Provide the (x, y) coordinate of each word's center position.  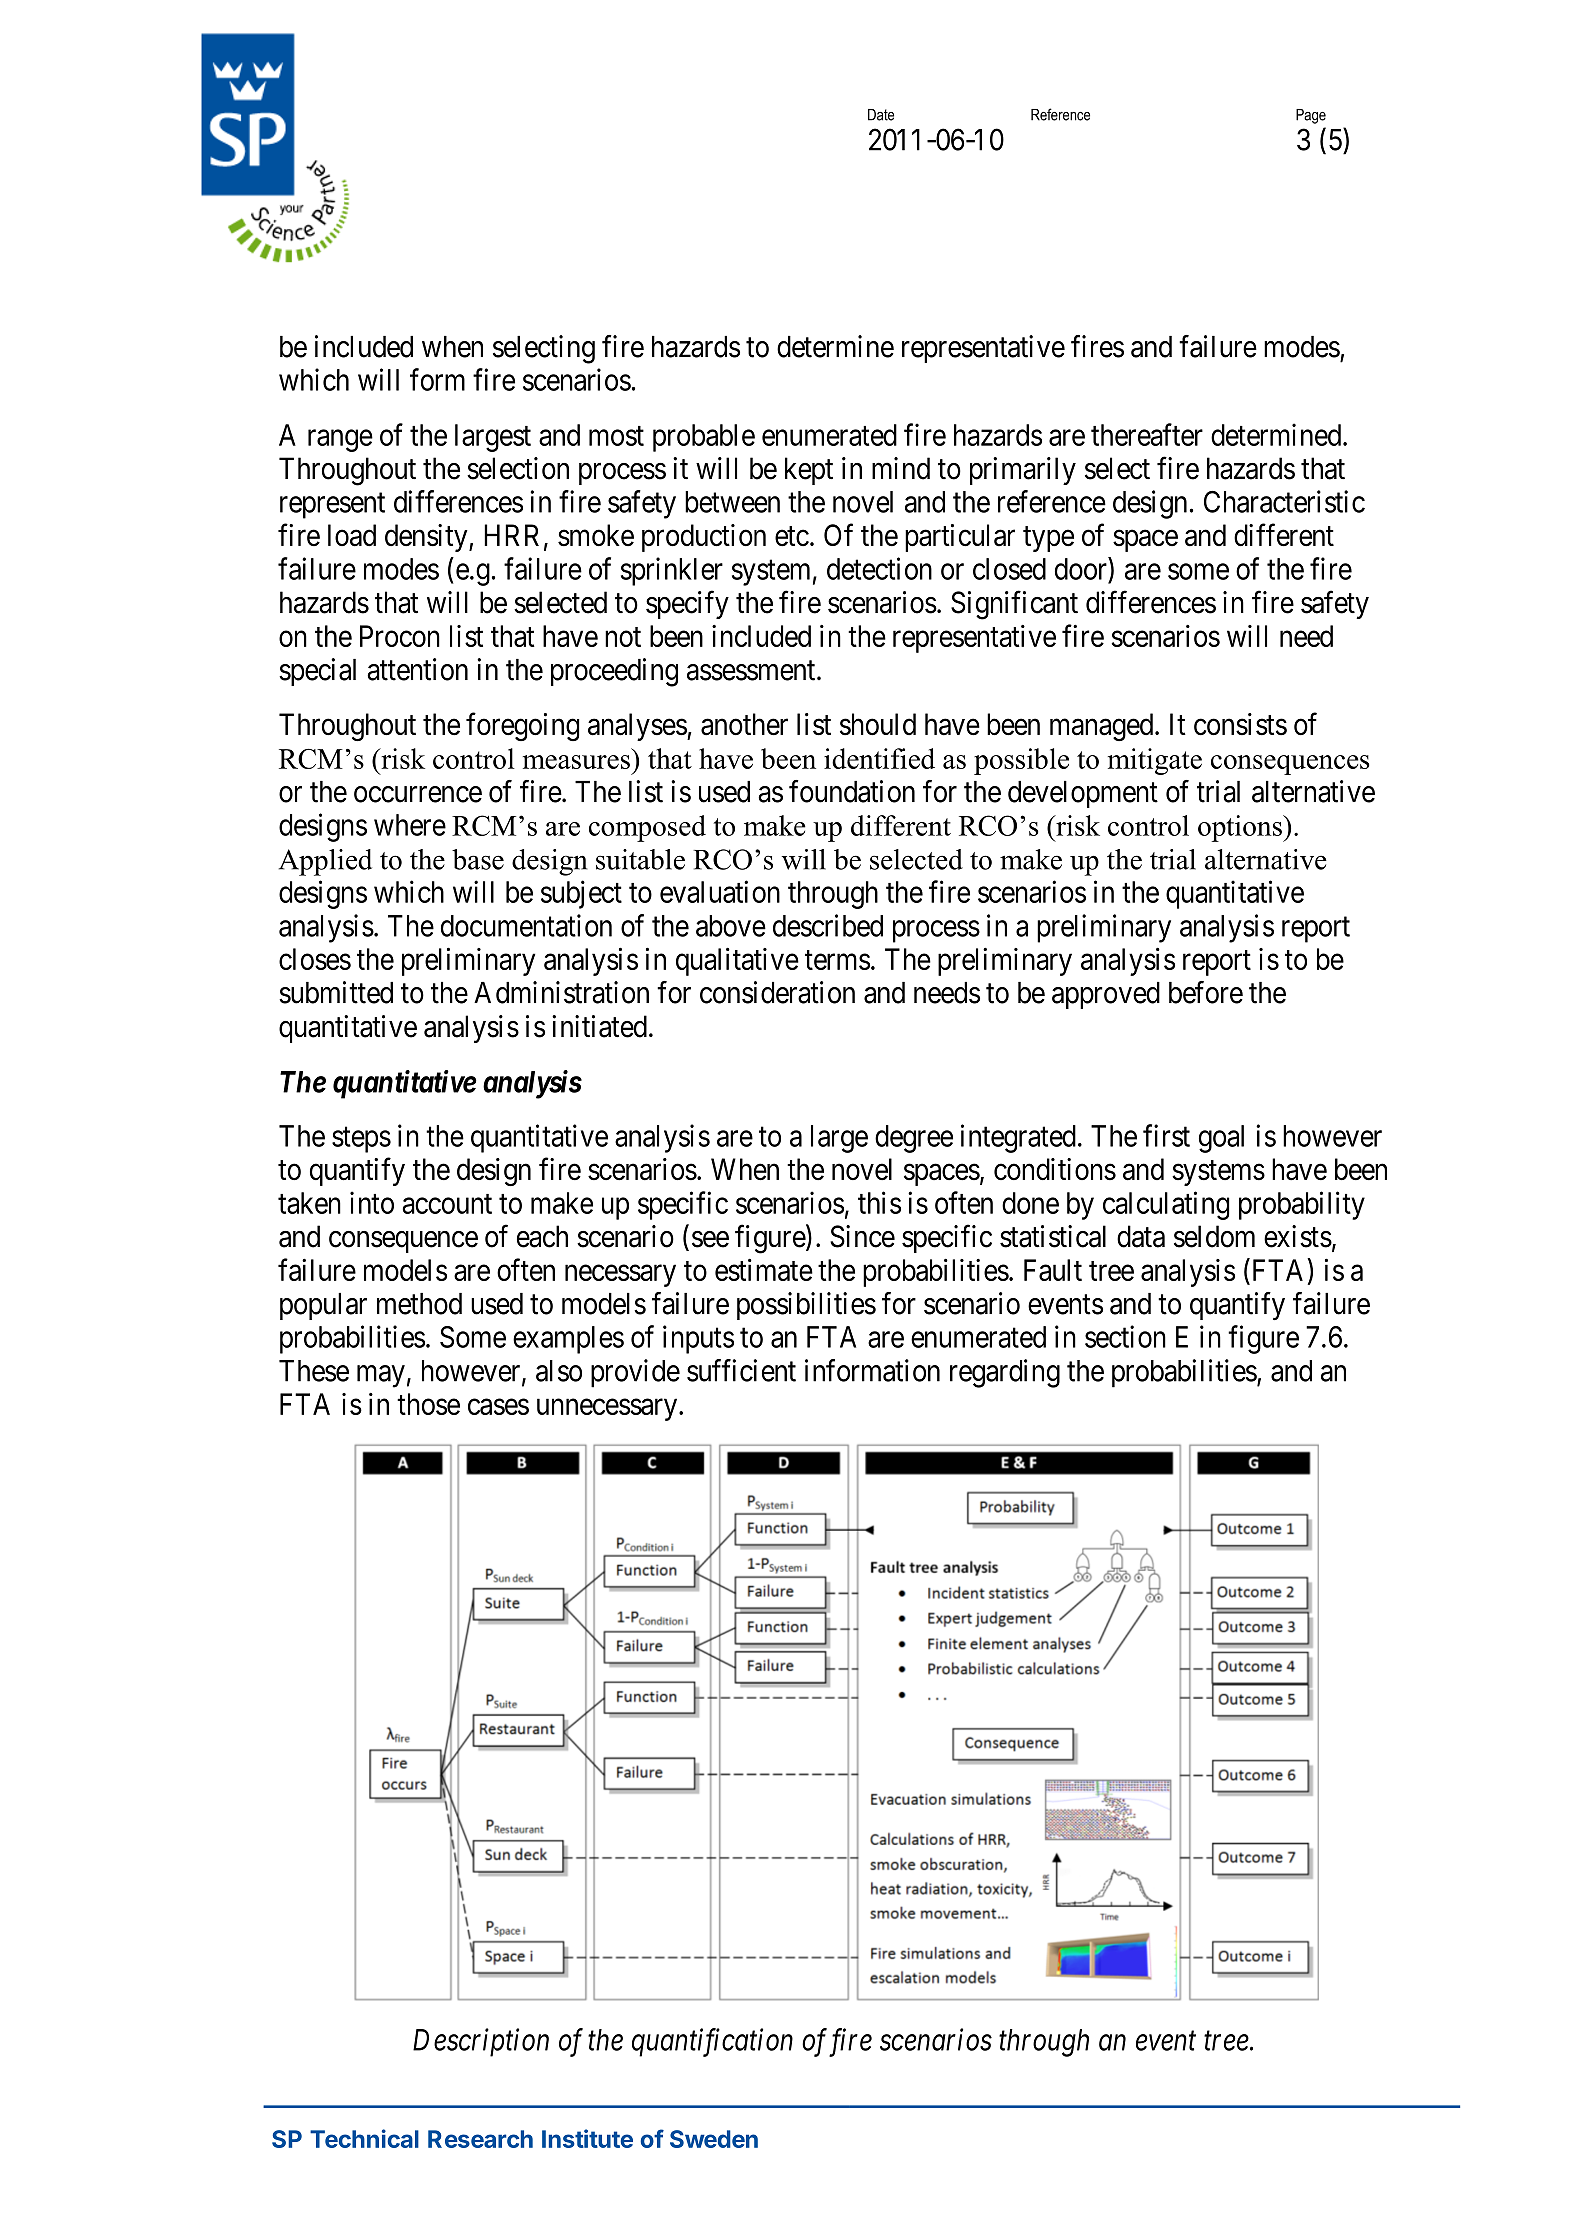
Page (1311, 116)
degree (914, 1139)
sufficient (741, 1370)
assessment (752, 671)
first (1166, 1135)
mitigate (1155, 761)
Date (881, 115)
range (340, 441)
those (428, 1404)
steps (361, 1140)
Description (481, 2043)
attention (417, 669)
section (1125, 1336)
